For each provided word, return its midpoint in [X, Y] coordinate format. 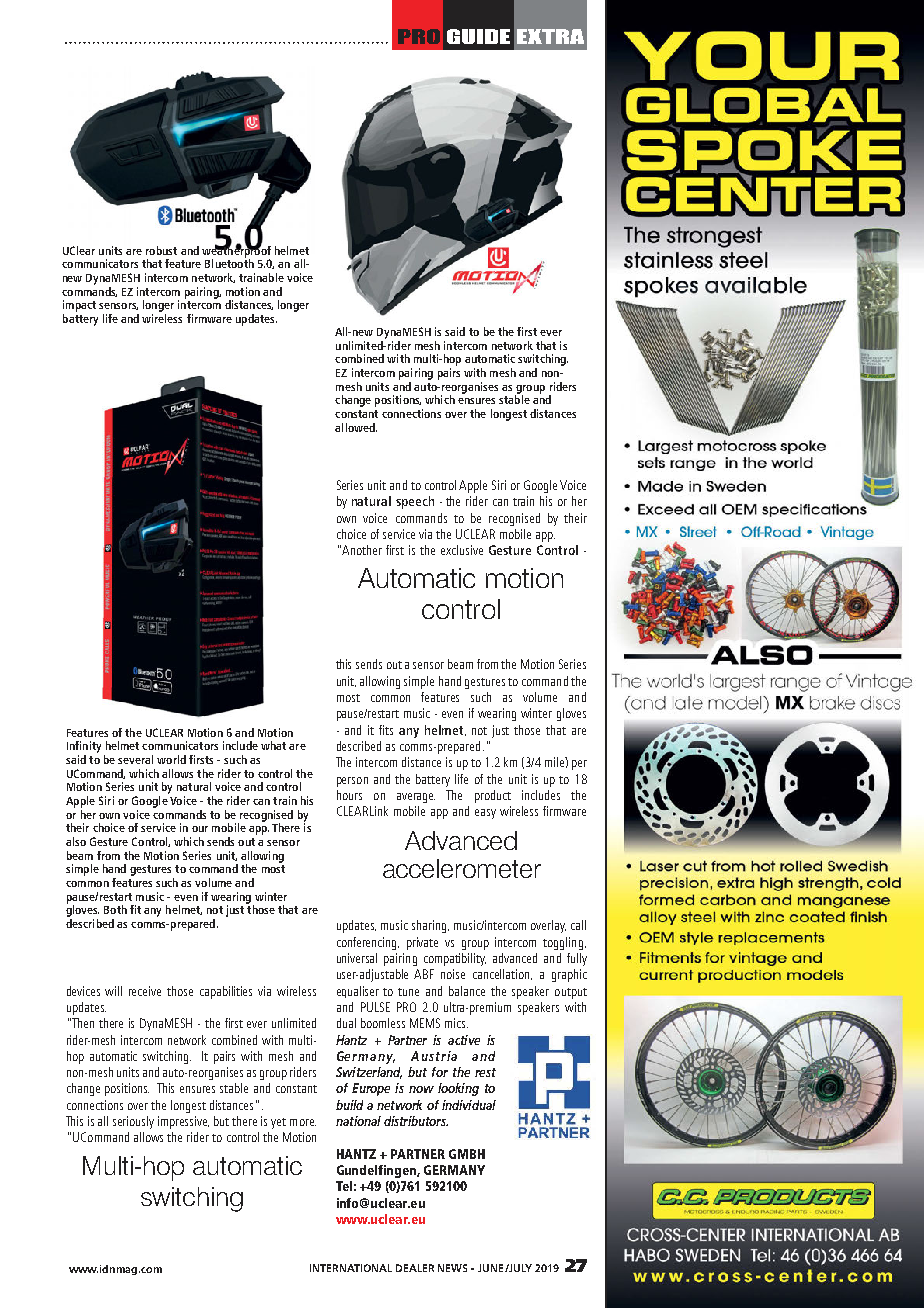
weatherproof [236, 251]
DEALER [415, 1268]
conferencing [368, 943]
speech [415, 502]
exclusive [462, 550]
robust [161, 250]
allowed [356, 427]
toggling [564, 943]
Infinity [84, 748]
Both [115, 909]
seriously [133, 1122]
